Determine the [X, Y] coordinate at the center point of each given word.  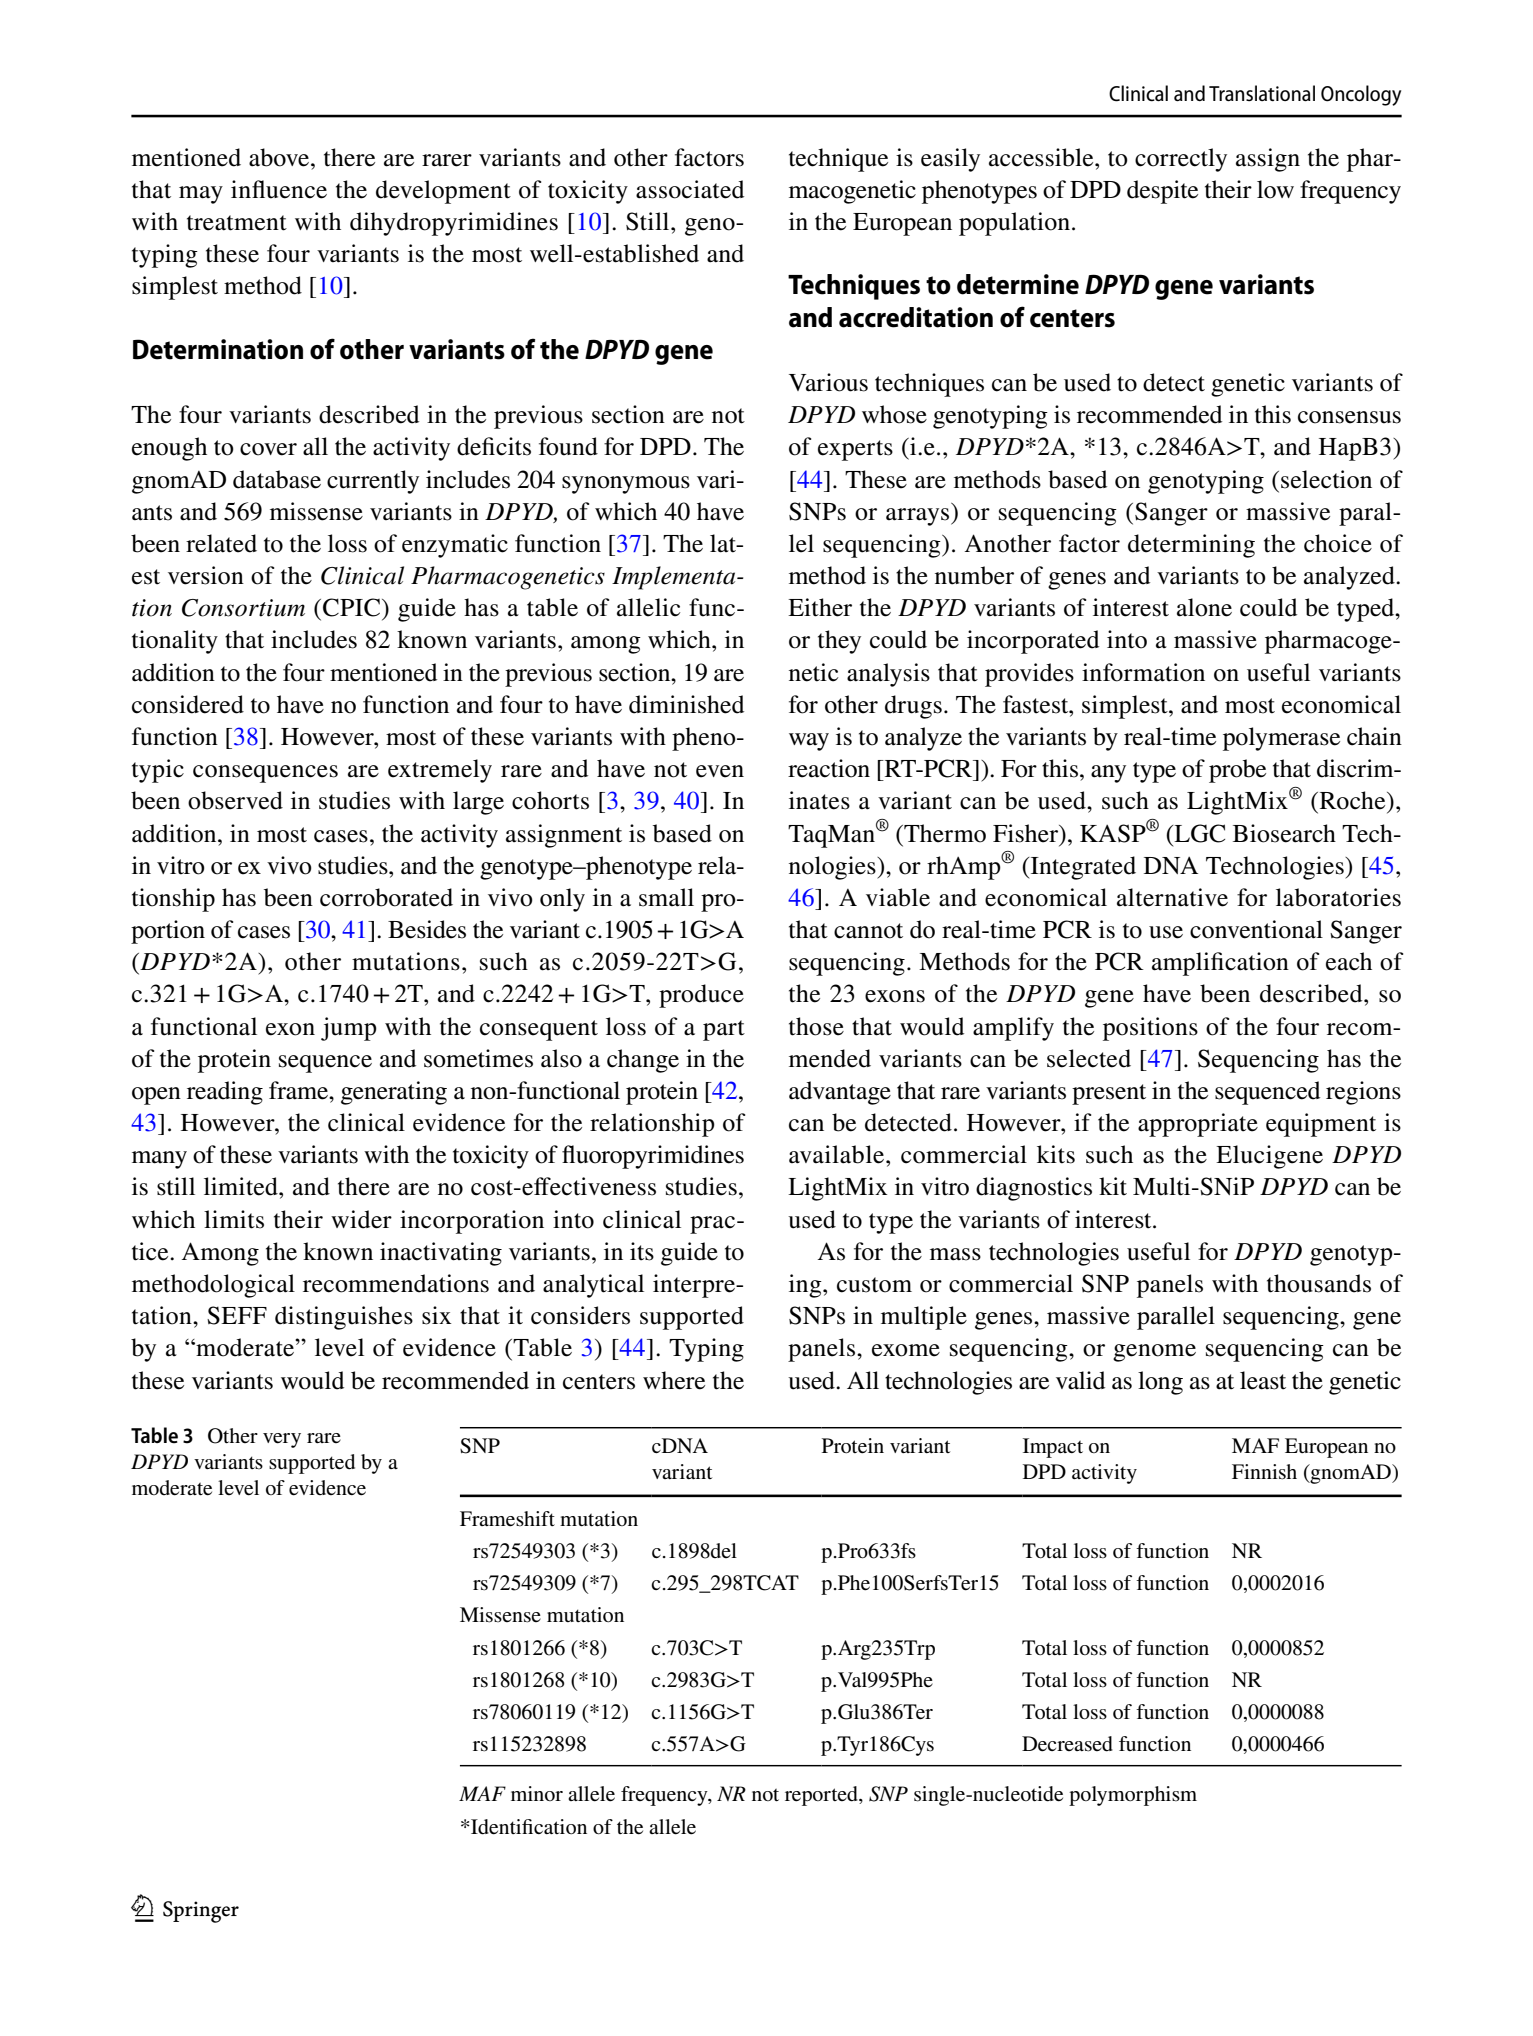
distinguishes [344, 1318]
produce [701, 996]
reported [822, 1796]
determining [1191, 546]
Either [820, 607]
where [674, 1380]
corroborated [386, 897]
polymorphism [1133, 1796]
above [280, 157]
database [277, 479]
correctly [1181, 160]
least [1263, 1380]
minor [537, 1793]
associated [690, 189]
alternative [1172, 897]
